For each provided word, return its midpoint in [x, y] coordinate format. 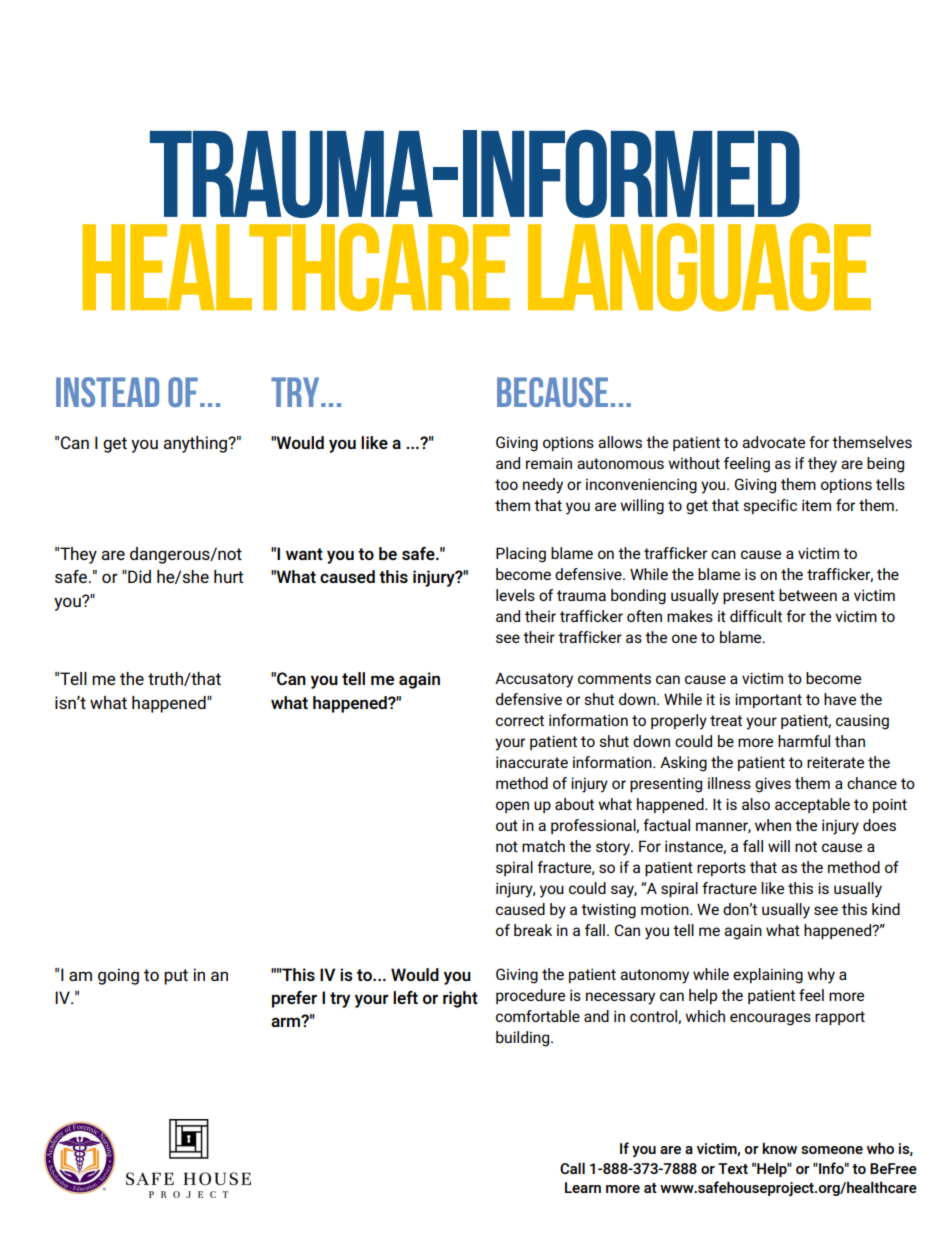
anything [196, 444]
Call [572, 1168]
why [821, 976]
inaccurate [532, 762]
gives [773, 785]
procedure [530, 996]
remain [549, 463]
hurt [228, 576]
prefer [294, 999]
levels [515, 595]
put [176, 977]
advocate [773, 442]
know [779, 1148]
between [808, 595]
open [512, 807]
